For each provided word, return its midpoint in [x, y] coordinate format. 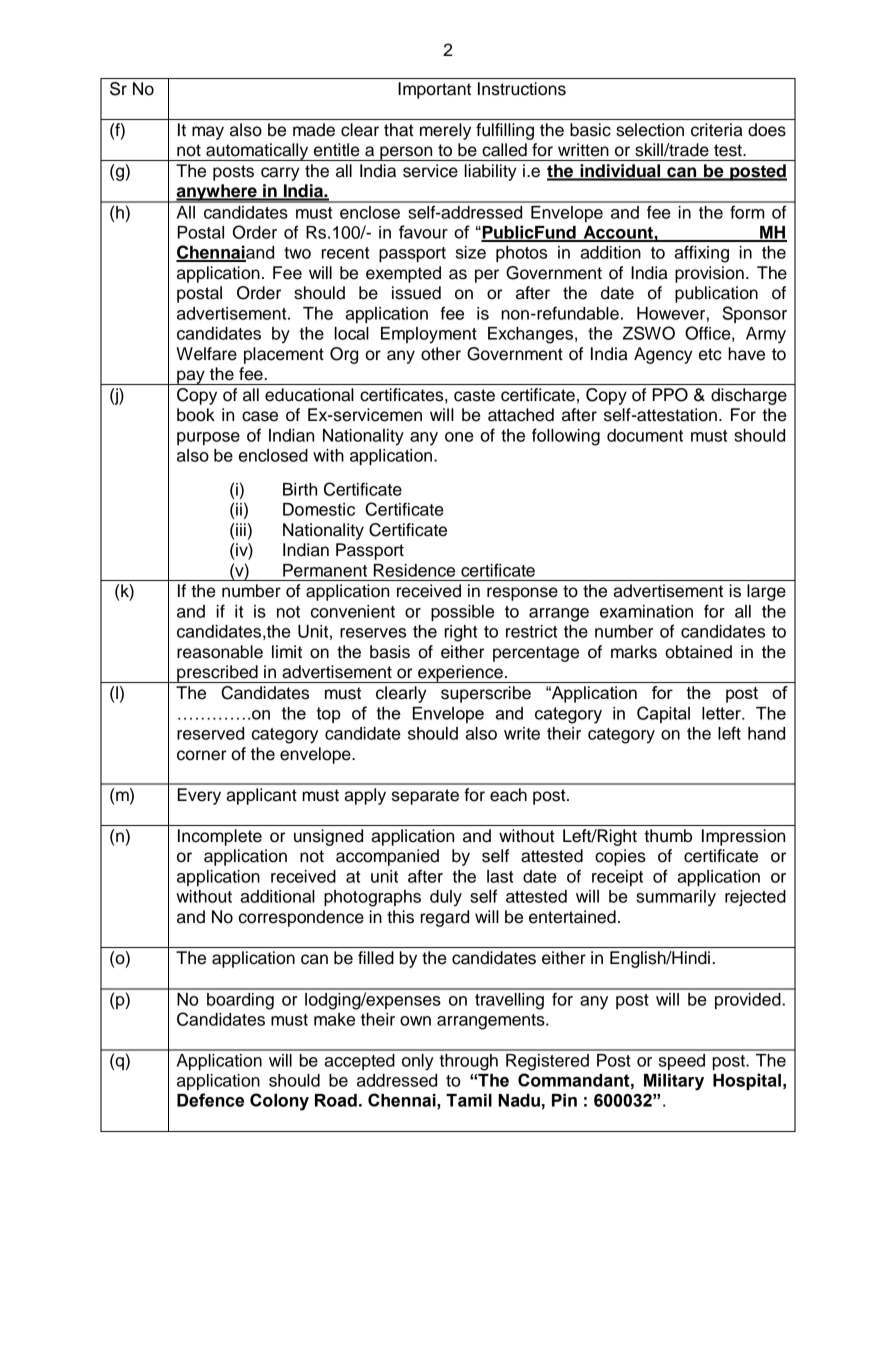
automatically [257, 152]
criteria [717, 130]
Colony [279, 1102]
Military [674, 1082]
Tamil [469, 1100]
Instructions [522, 89]
